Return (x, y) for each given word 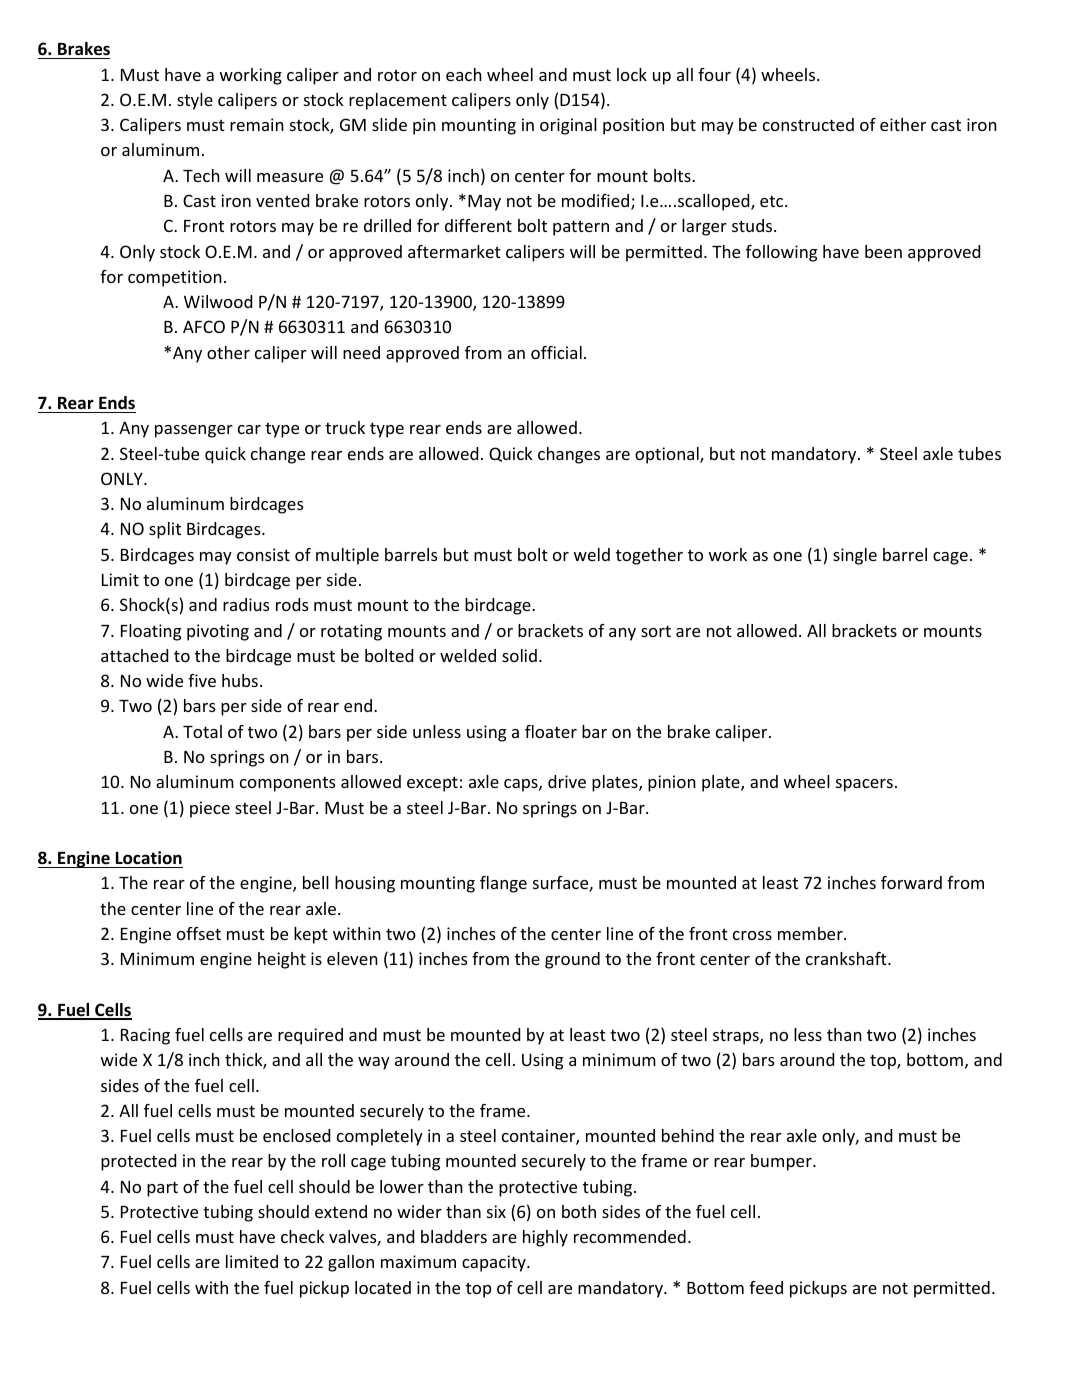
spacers (864, 785)
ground (572, 960)
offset (199, 933)
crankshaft (847, 958)
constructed (808, 124)
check (303, 1236)
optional (668, 455)
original (568, 126)
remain (257, 124)
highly (545, 1238)
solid (519, 655)
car (249, 429)
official (556, 352)
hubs (240, 680)
